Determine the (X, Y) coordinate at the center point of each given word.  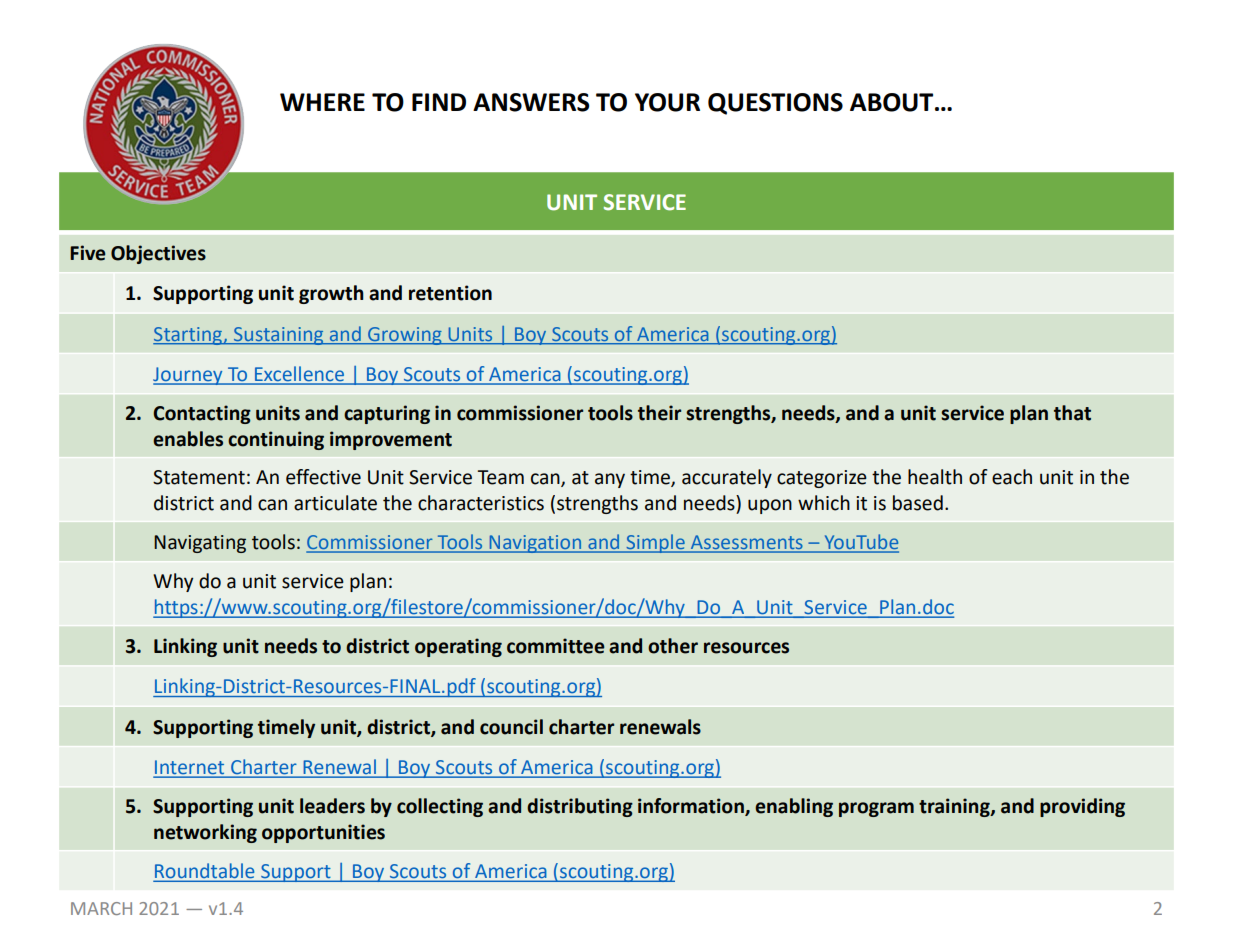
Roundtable (205, 872)
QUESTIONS (775, 104)
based (918, 503)
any (610, 480)
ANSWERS (531, 102)
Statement (199, 477)
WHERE (322, 102)
